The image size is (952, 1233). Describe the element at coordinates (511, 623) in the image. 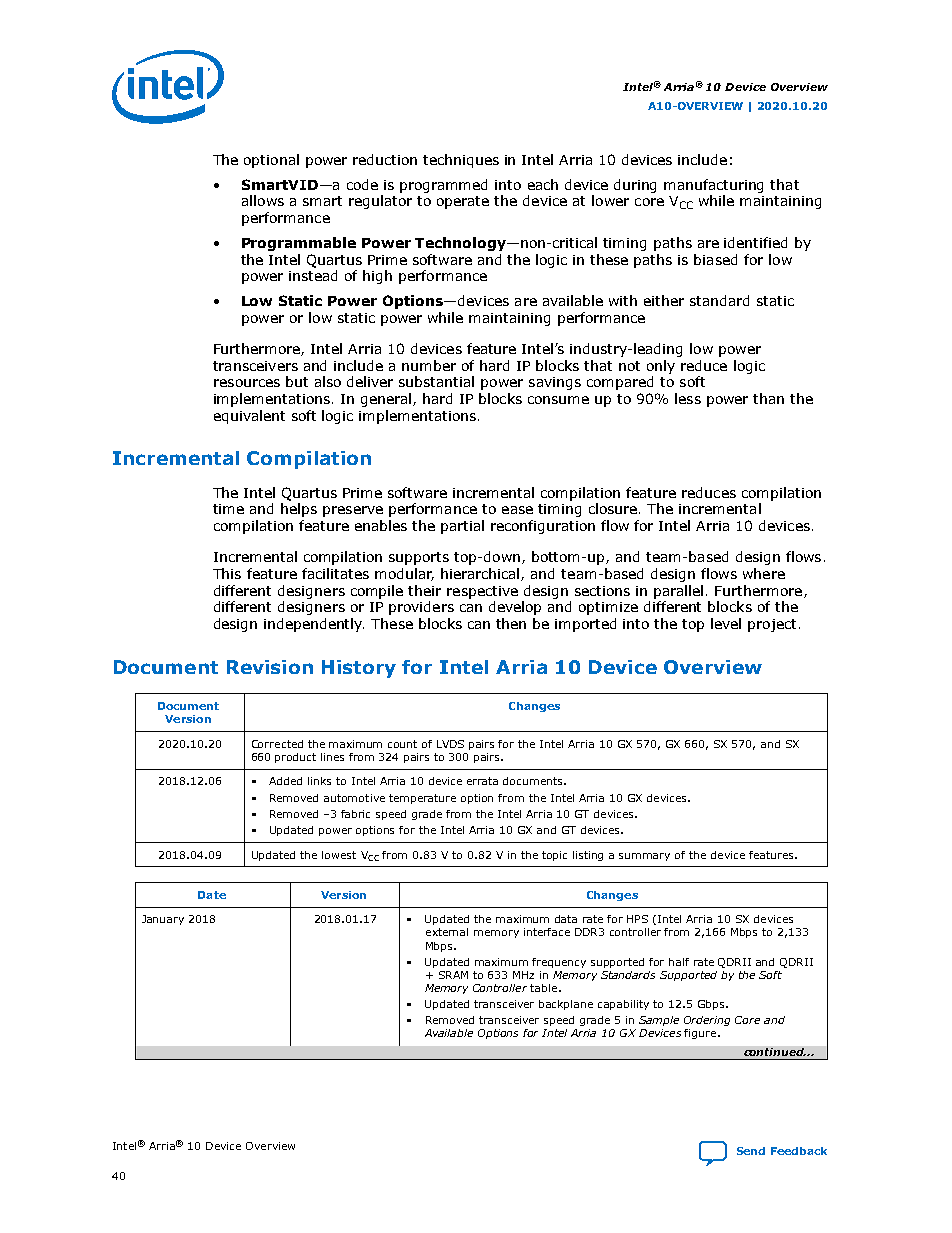

I see `then` at that location.
